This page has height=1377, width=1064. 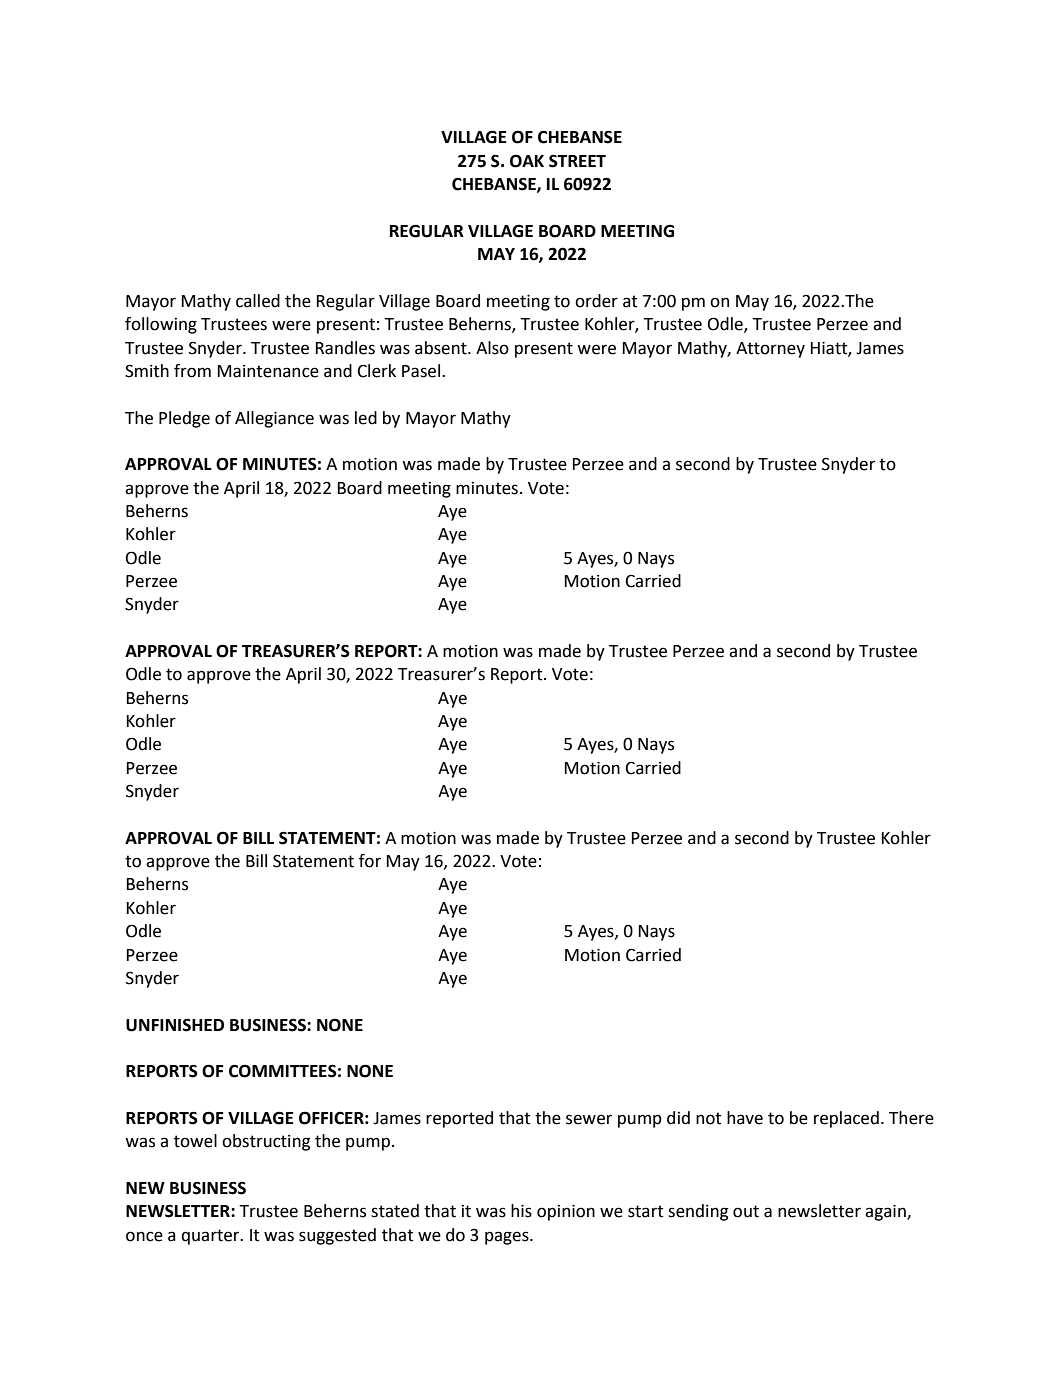 What do you see at coordinates (521, 1211) in the page?
I see `his` at bounding box center [521, 1211].
